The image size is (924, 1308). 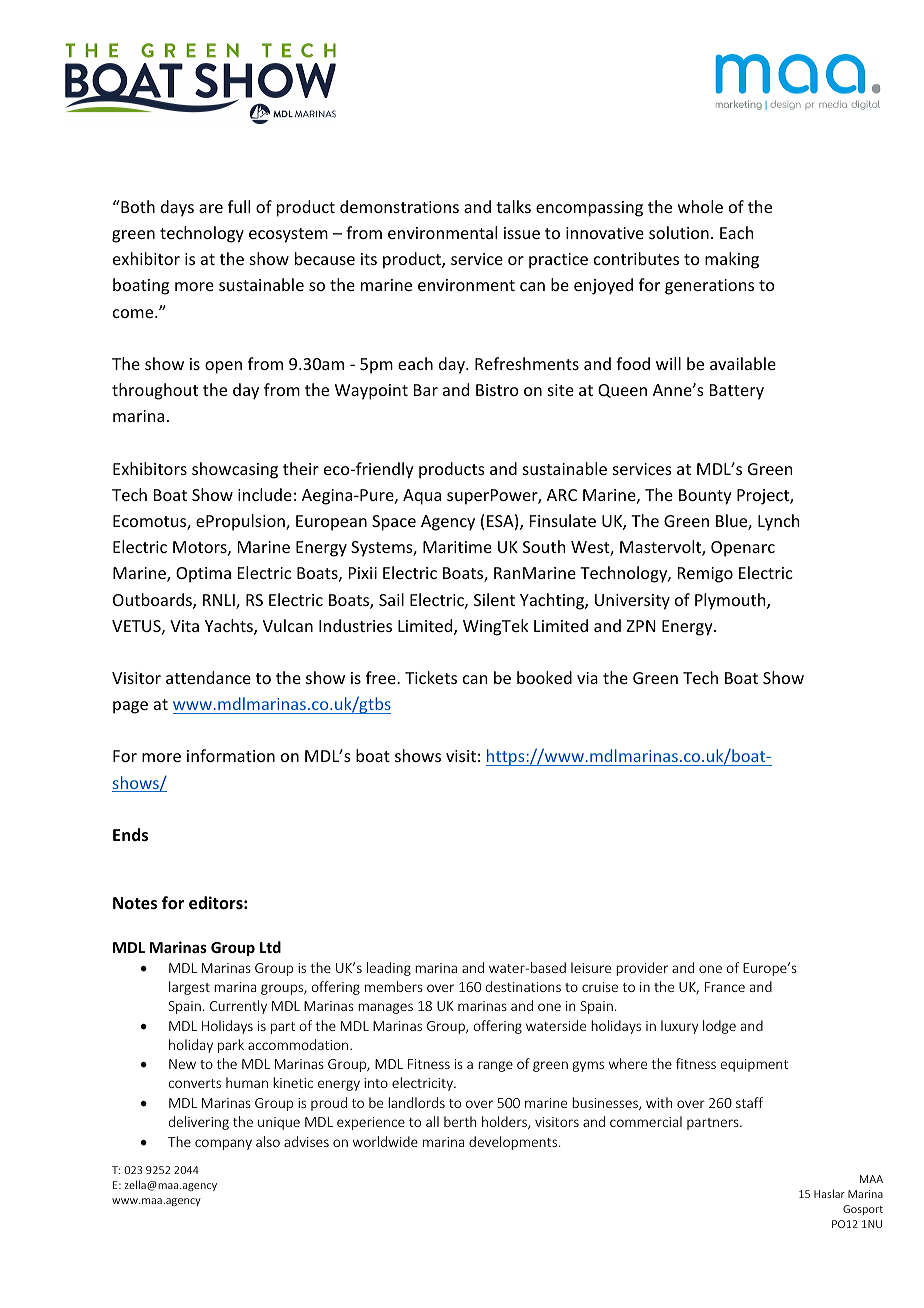 What do you see at coordinates (211, 208) in the screenshot?
I see `are` at bounding box center [211, 208].
